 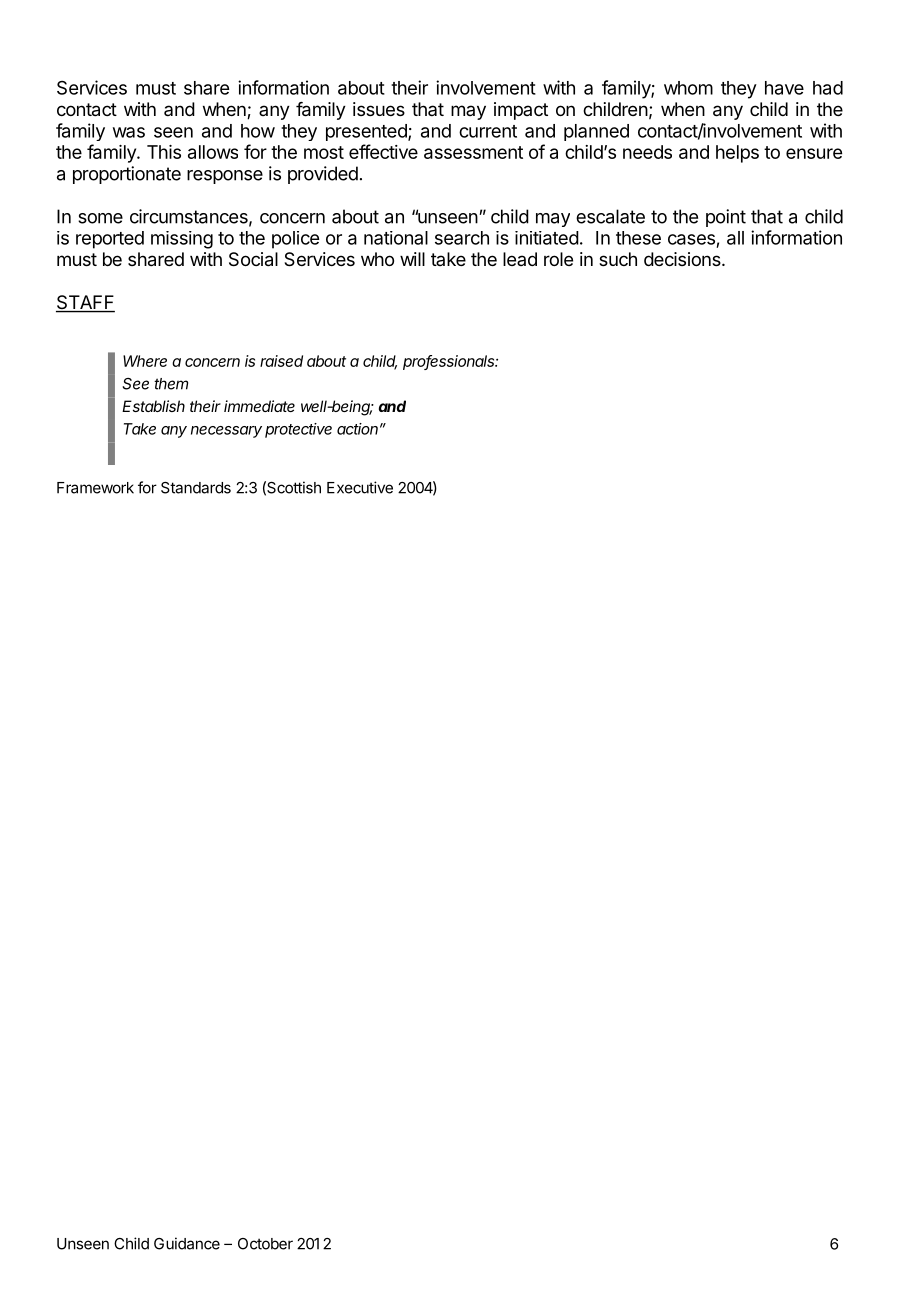 I want to click on Guidance, so click(x=187, y=1243).
